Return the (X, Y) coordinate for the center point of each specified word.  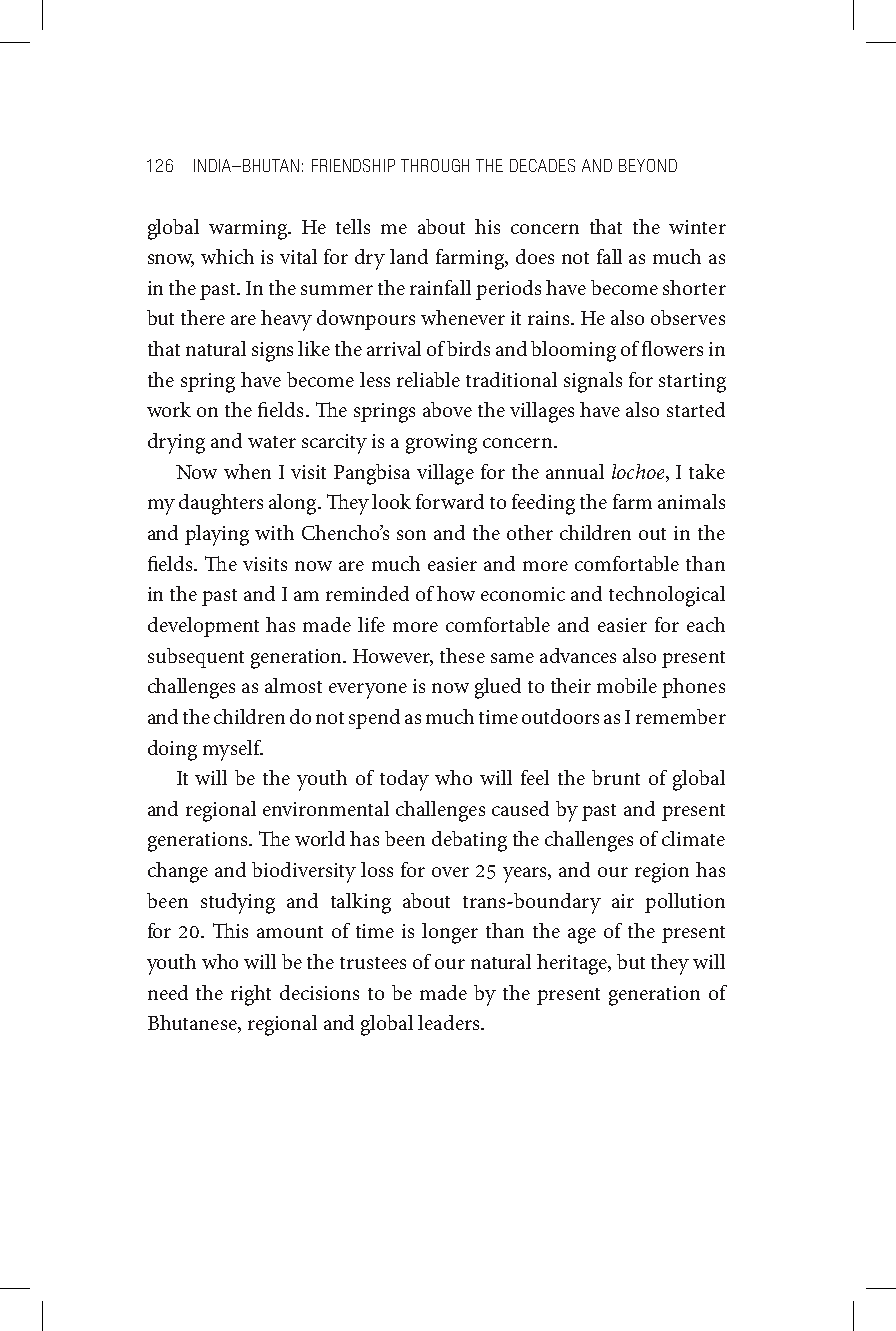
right (251, 995)
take (707, 471)
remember (681, 716)
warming (249, 230)
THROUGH (435, 165)
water (272, 442)
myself (233, 750)
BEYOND (648, 165)
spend (374, 719)
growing (441, 444)
